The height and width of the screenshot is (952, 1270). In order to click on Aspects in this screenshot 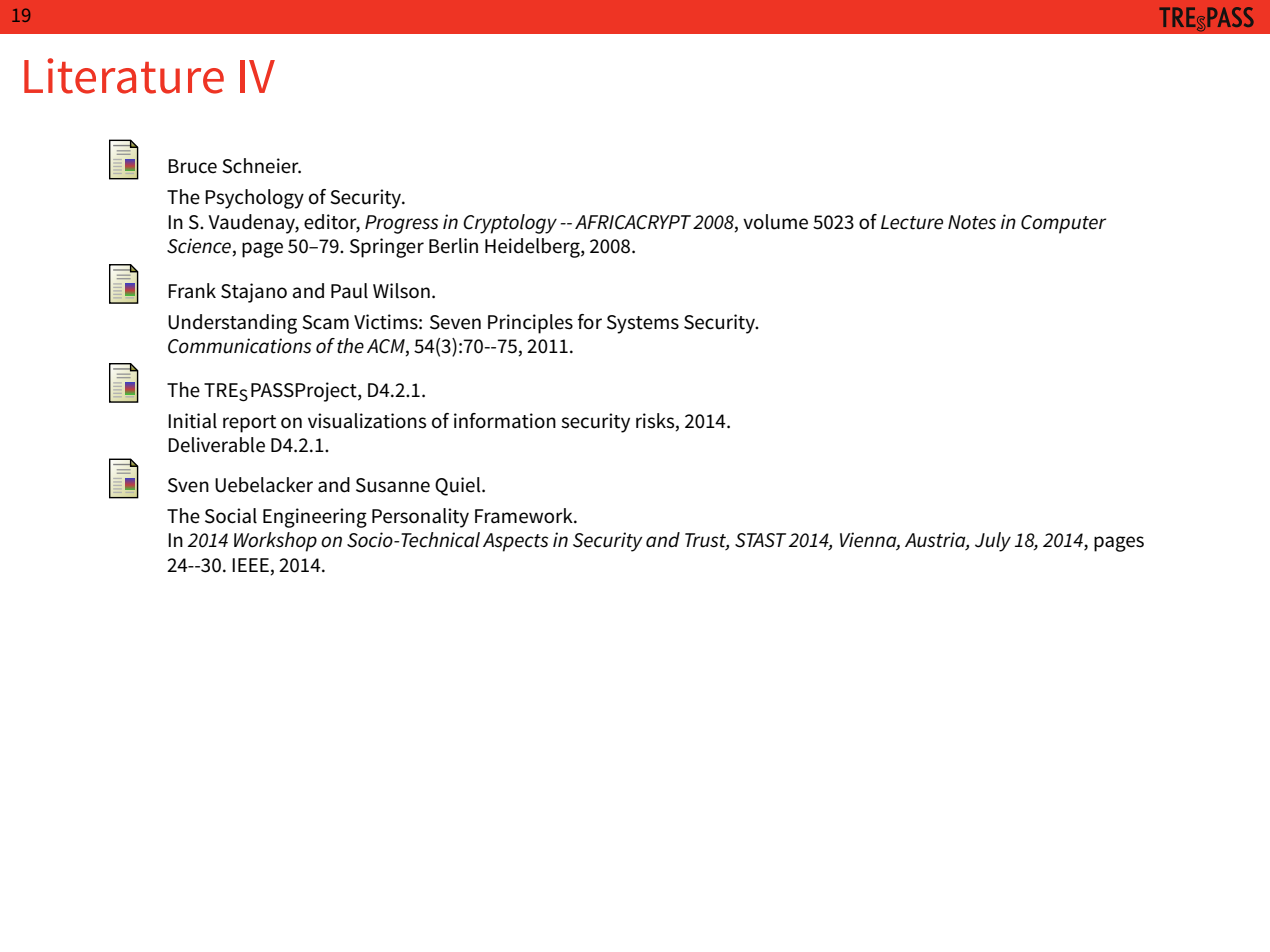, I will do `click(515, 542)`.
